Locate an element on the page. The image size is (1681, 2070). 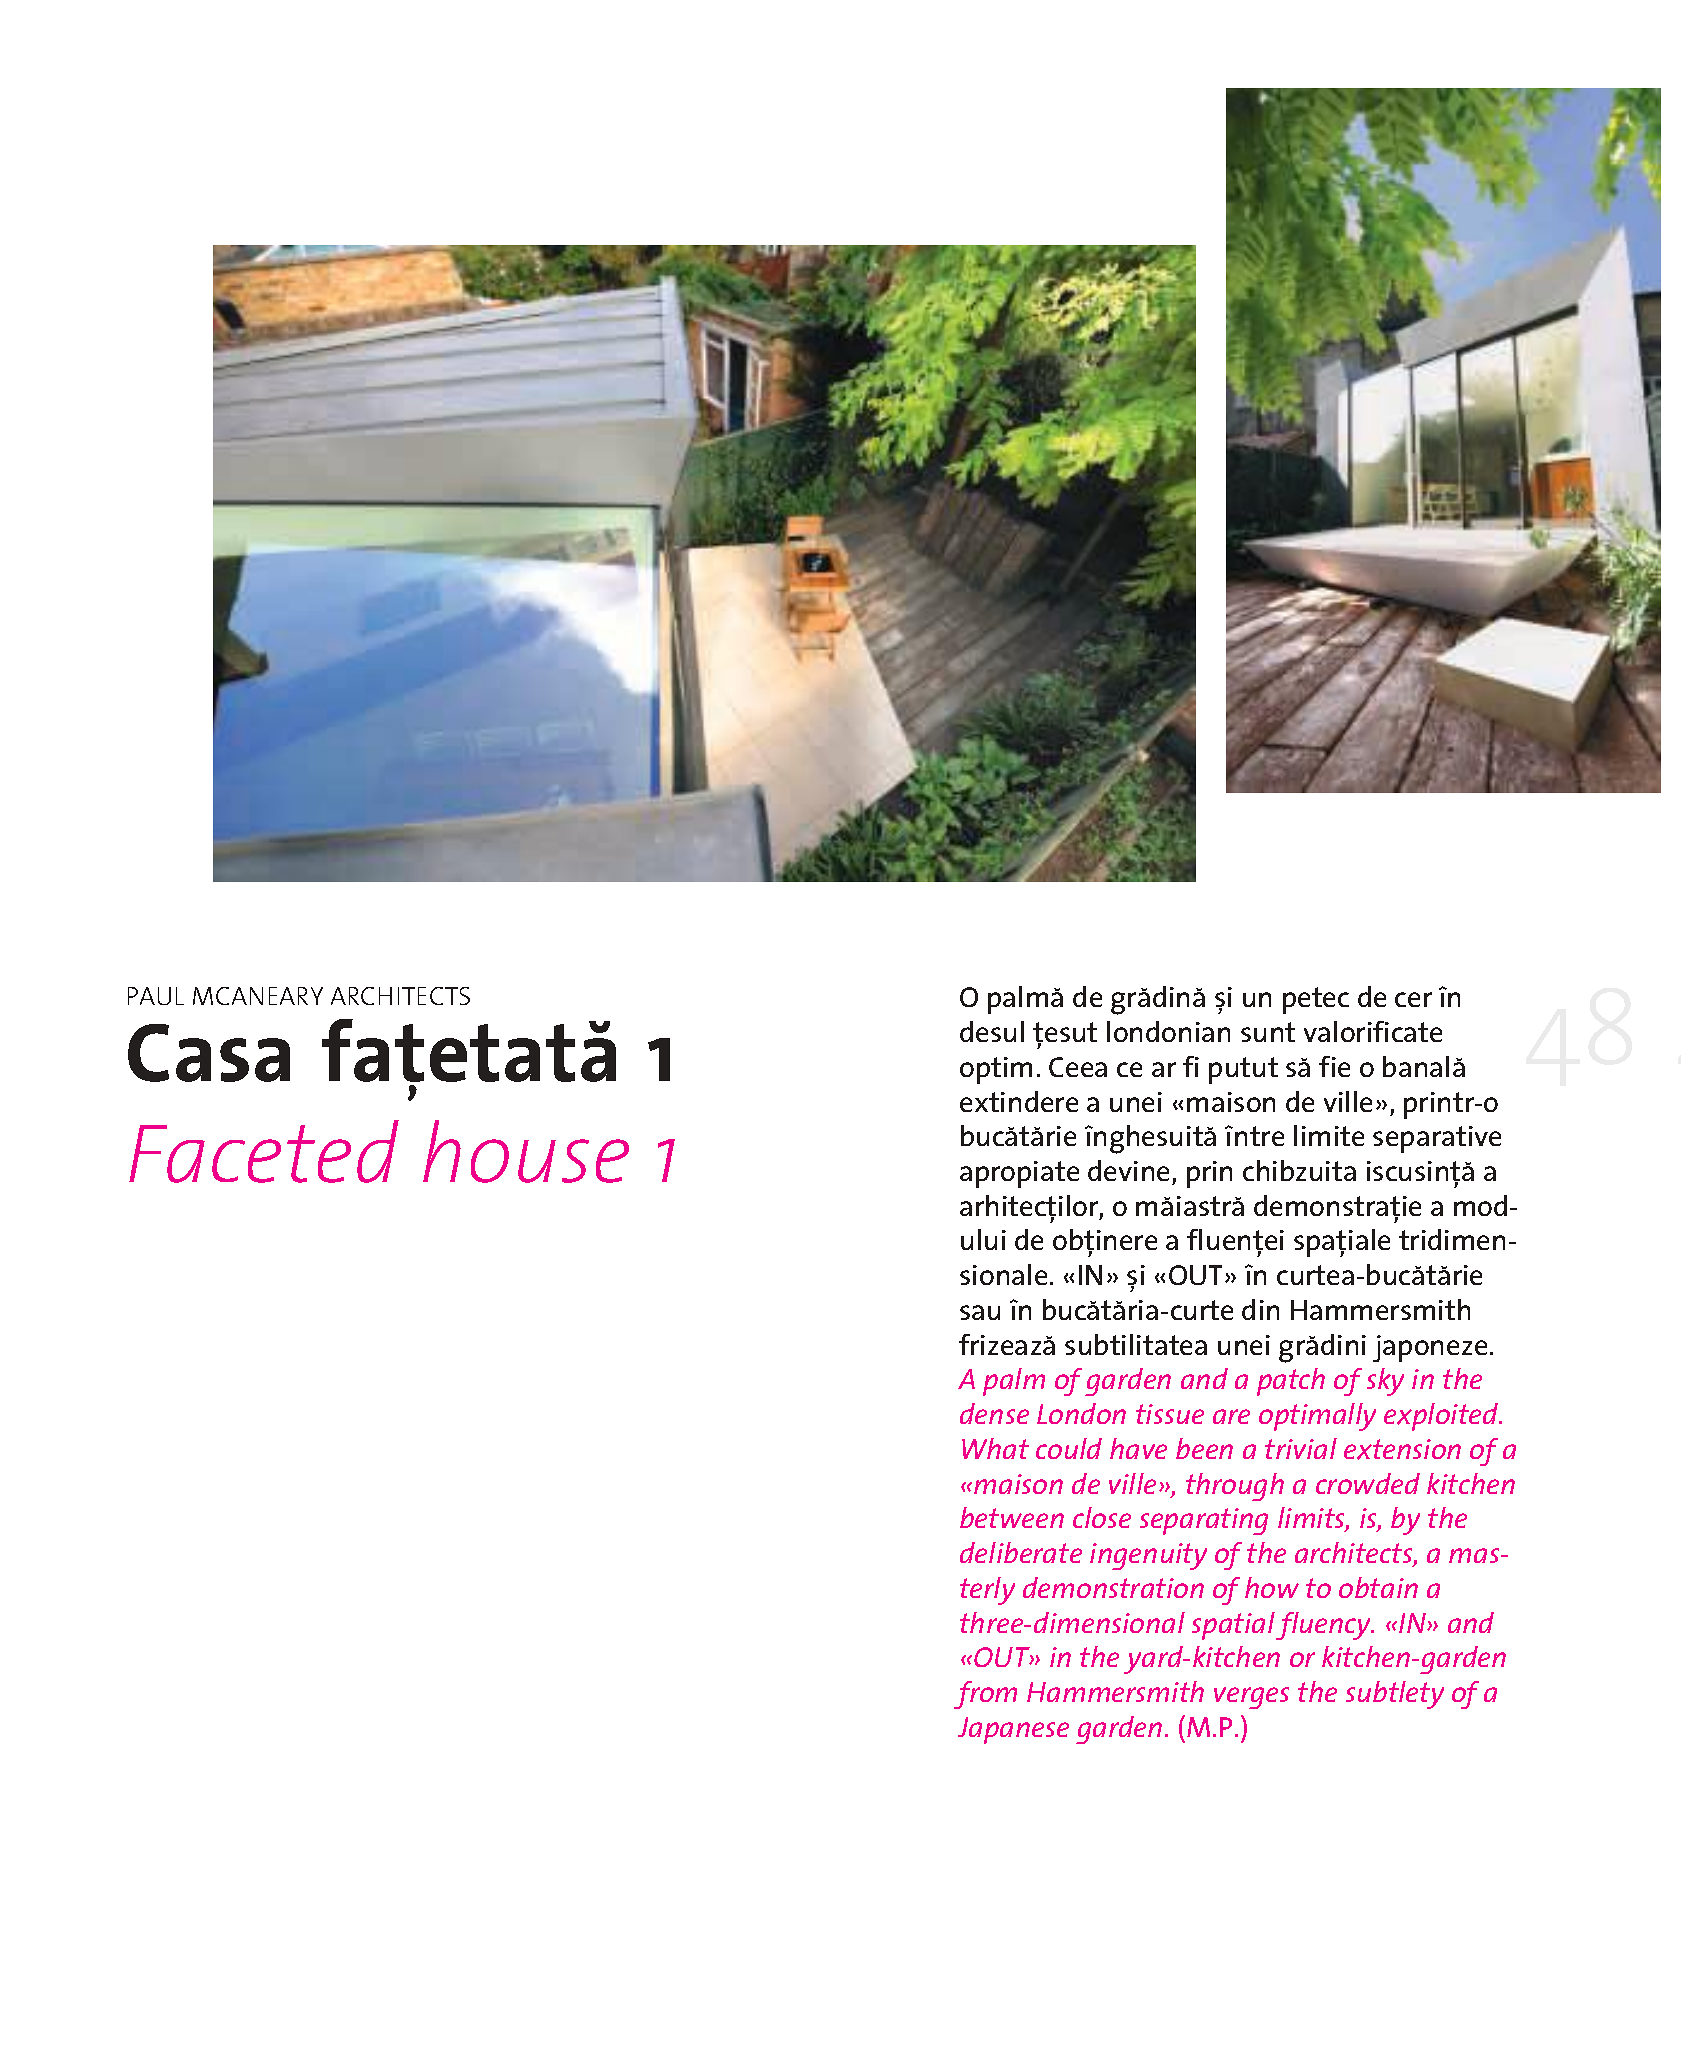
devine is located at coordinates (1128, 1170).
